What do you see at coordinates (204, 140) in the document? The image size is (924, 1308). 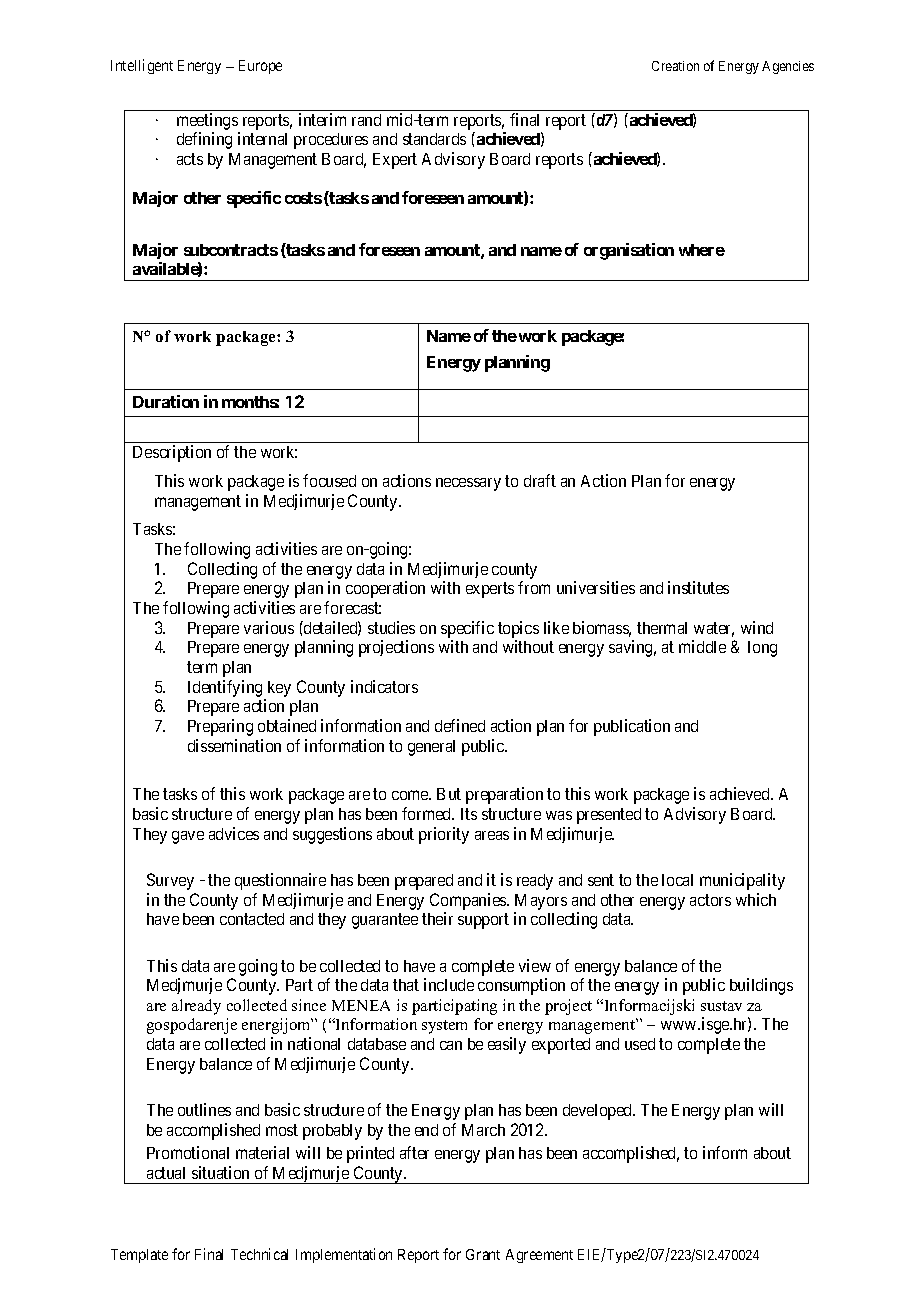 I see `defining` at bounding box center [204, 140].
